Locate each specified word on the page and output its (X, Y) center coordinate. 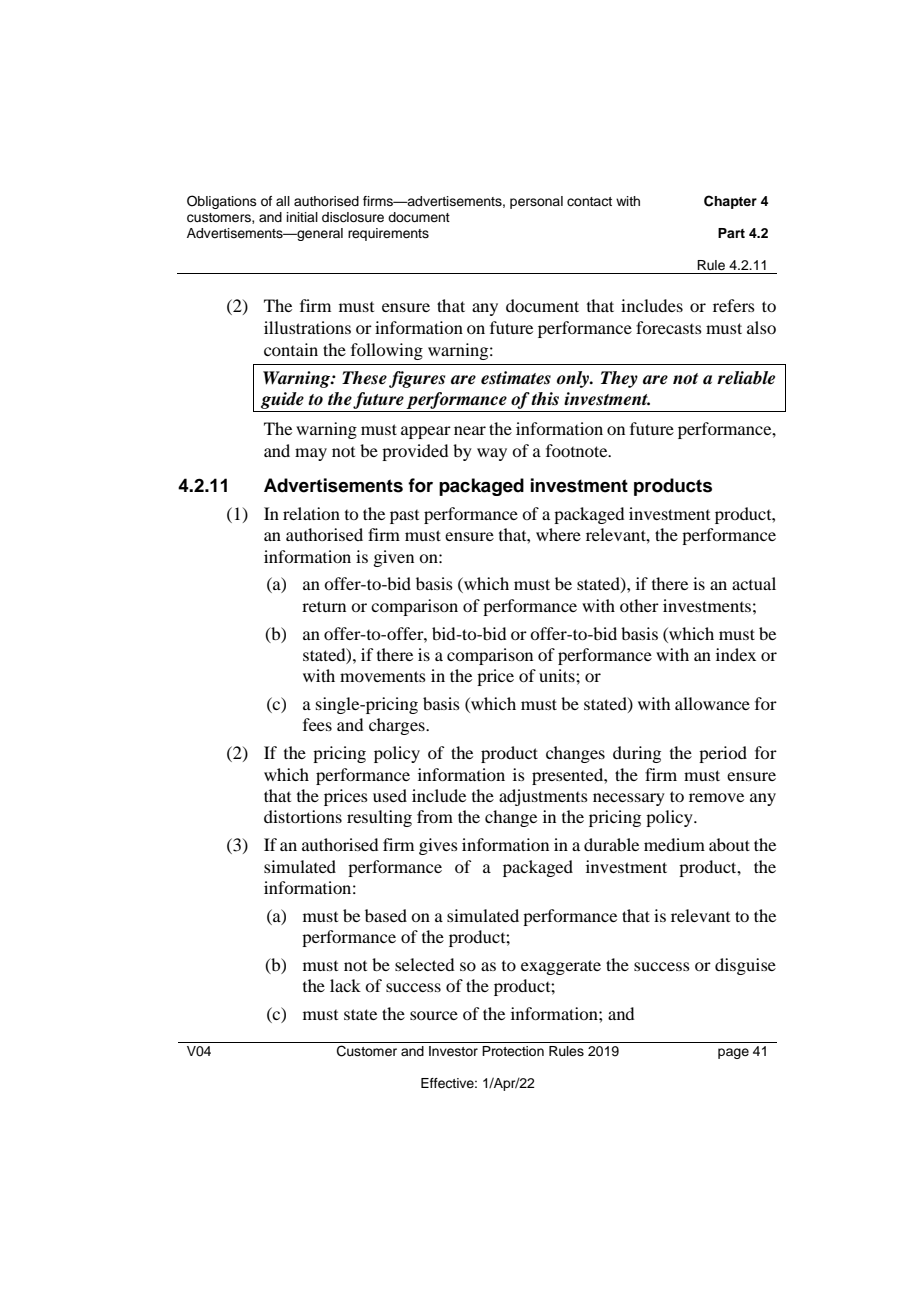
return (324, 606)
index (736, 654)
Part (731, 233)
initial (302, 217)
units (558, 675)
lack (345, 985)
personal (536, 202)
